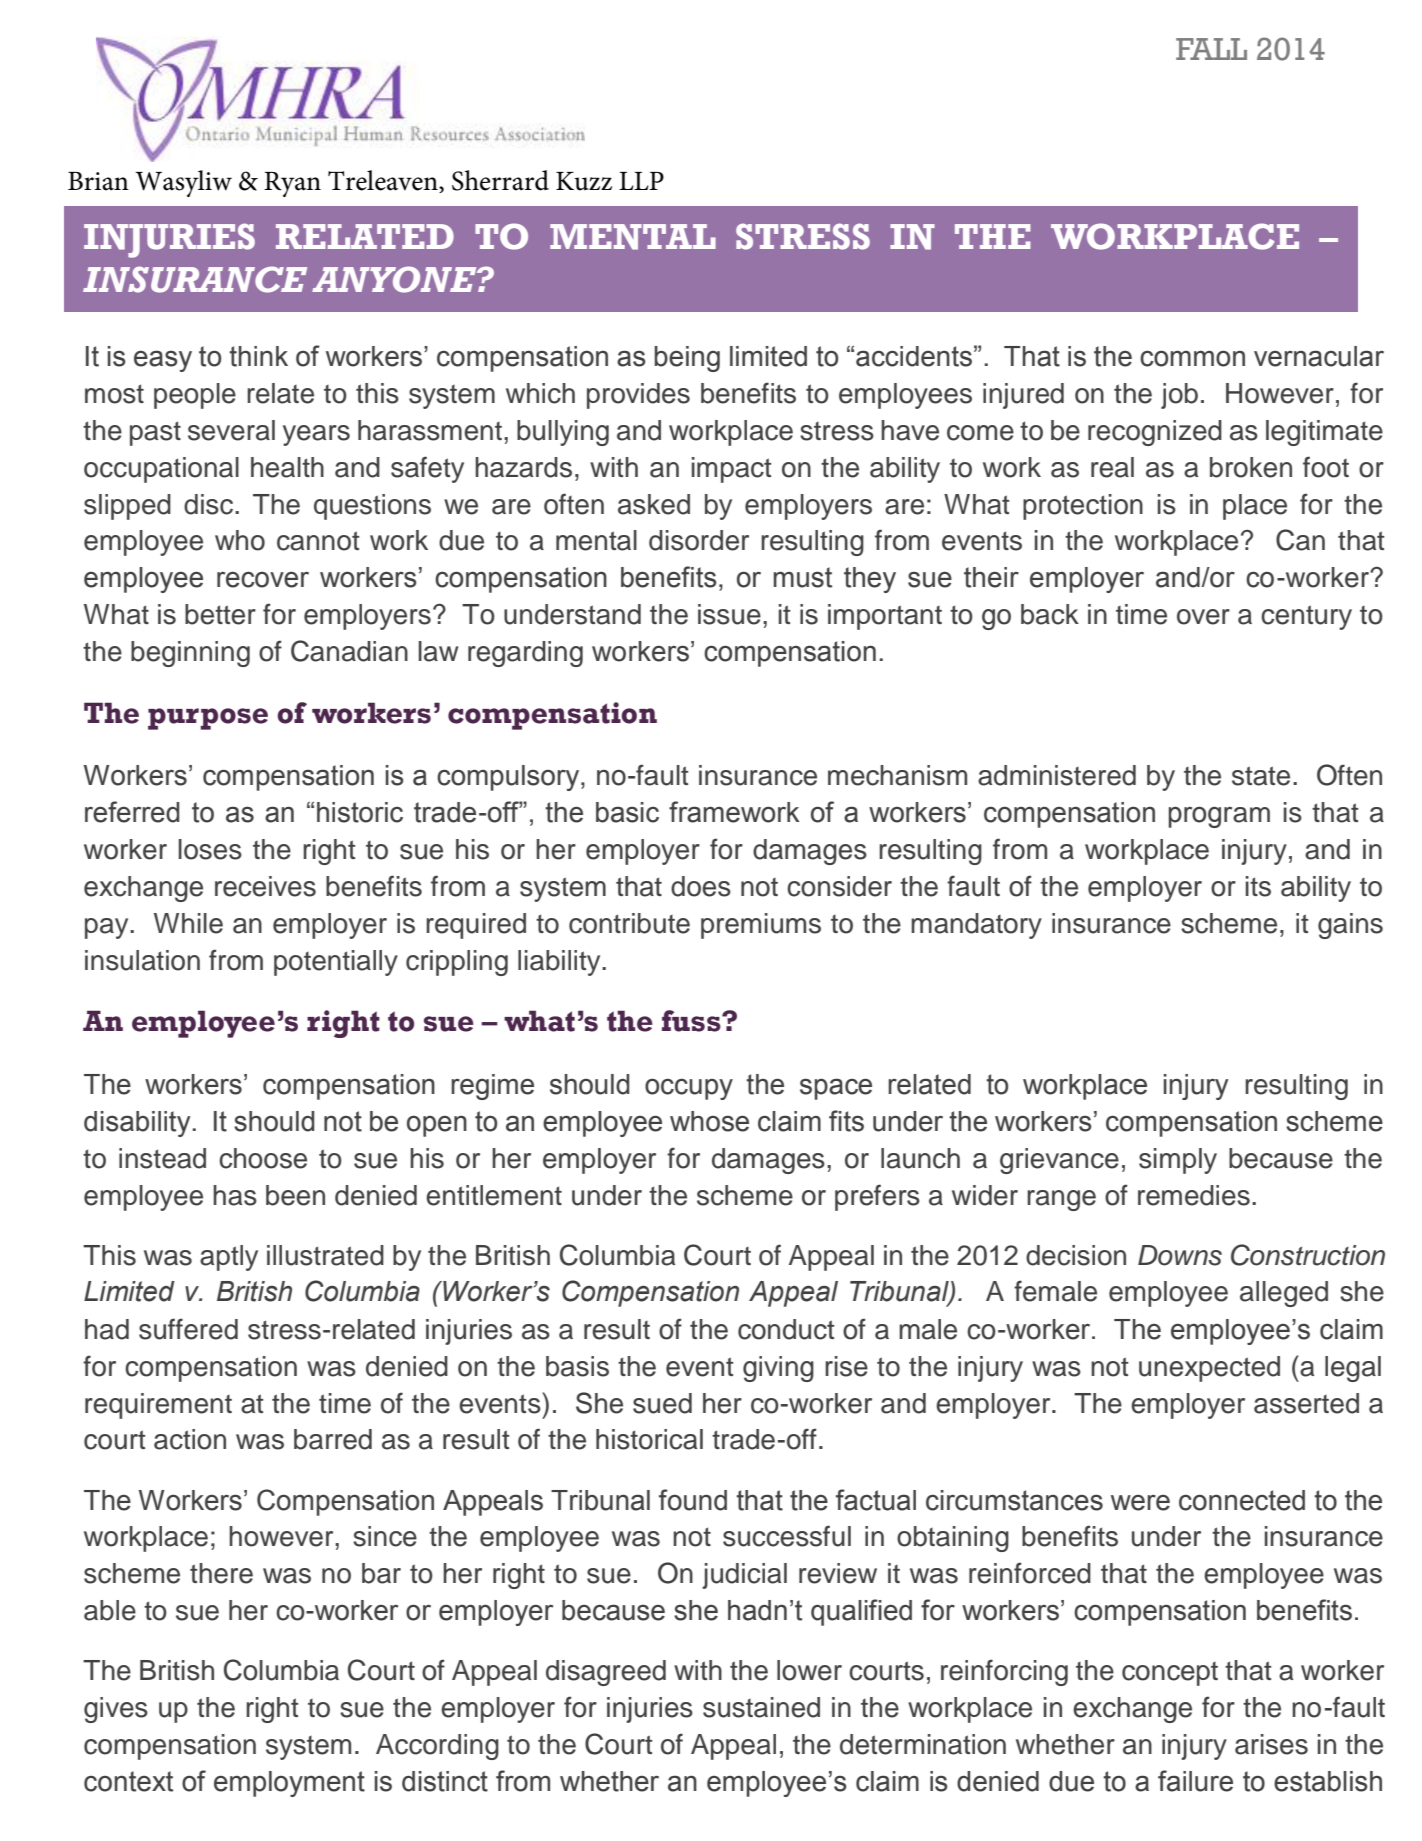 This screenshot has height=1841, width=1422. I want to click on LLP, so click(641, 181).
